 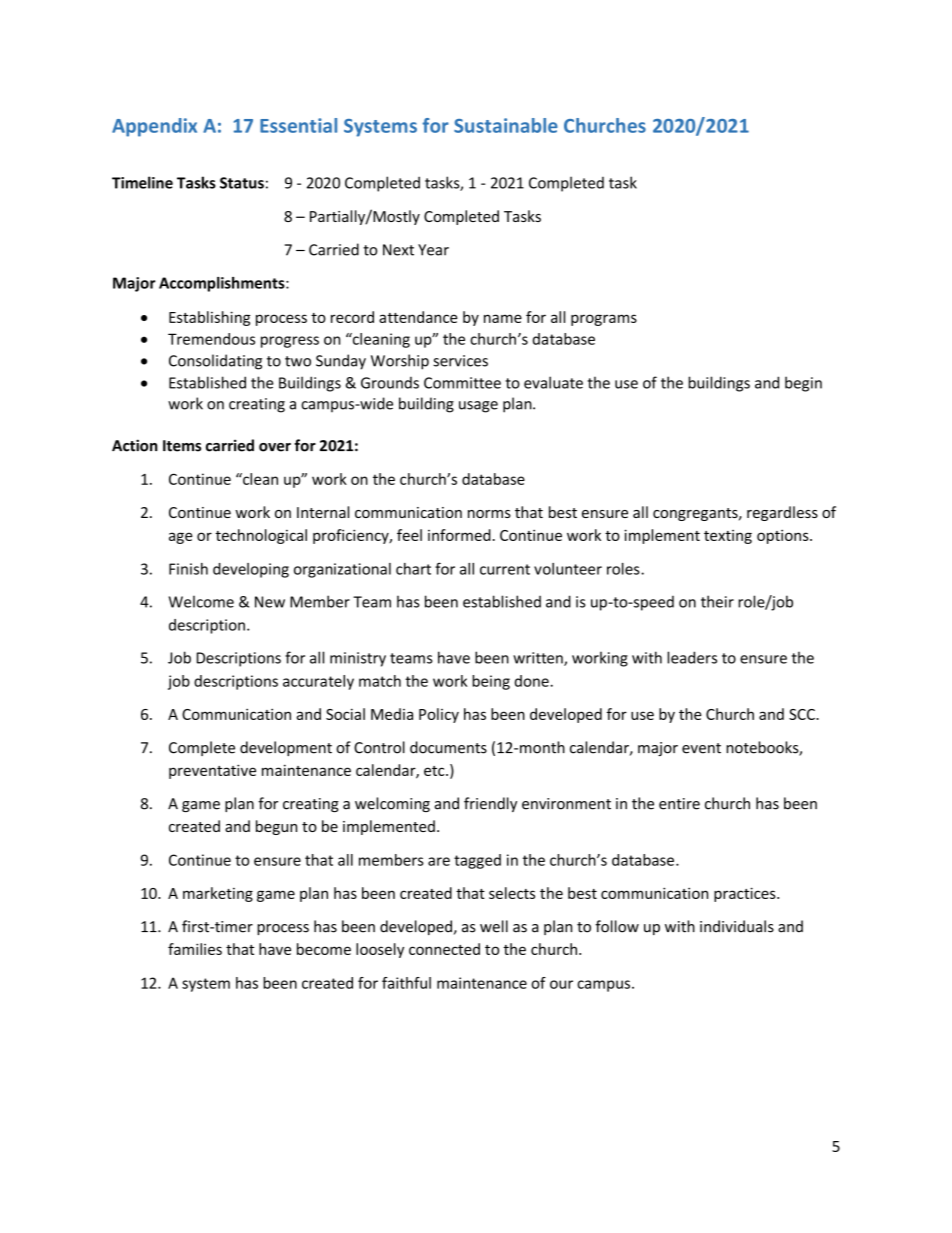 I want to click on Status, so click(x=242, y=183).
